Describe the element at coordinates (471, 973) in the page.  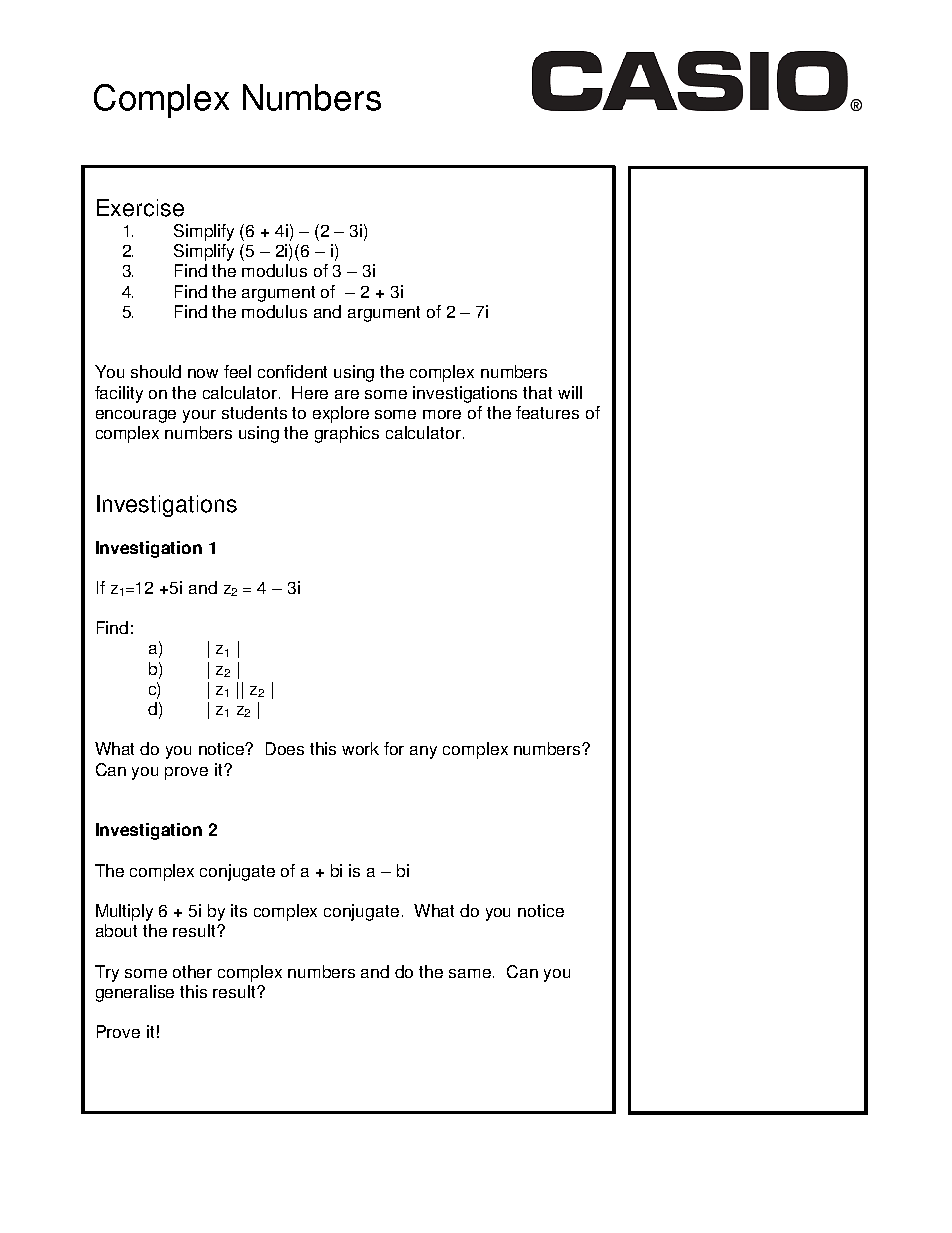
I see `same` at that location.
